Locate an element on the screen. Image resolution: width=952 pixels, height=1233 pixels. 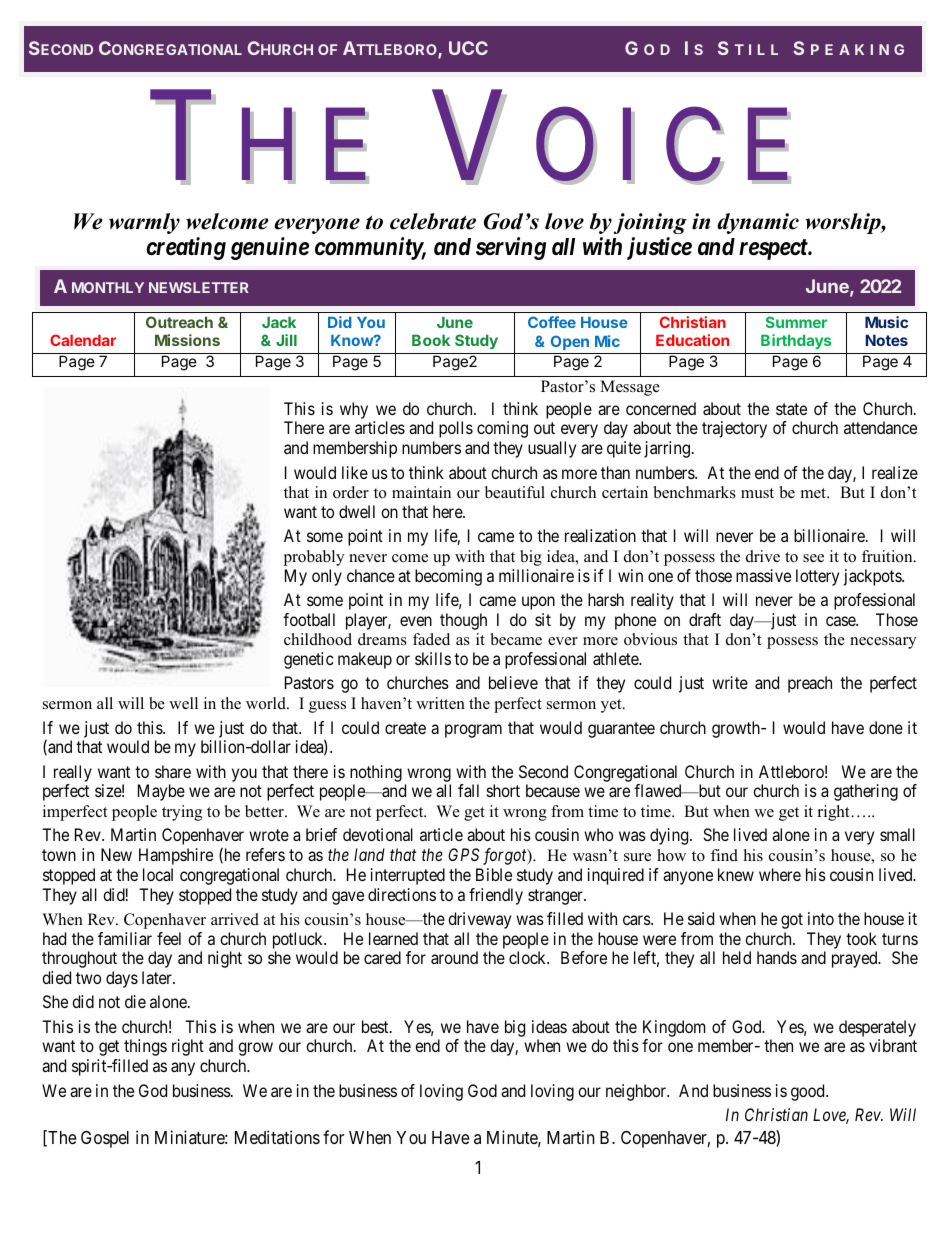
dynamic is located at coordinates (758, 223).
